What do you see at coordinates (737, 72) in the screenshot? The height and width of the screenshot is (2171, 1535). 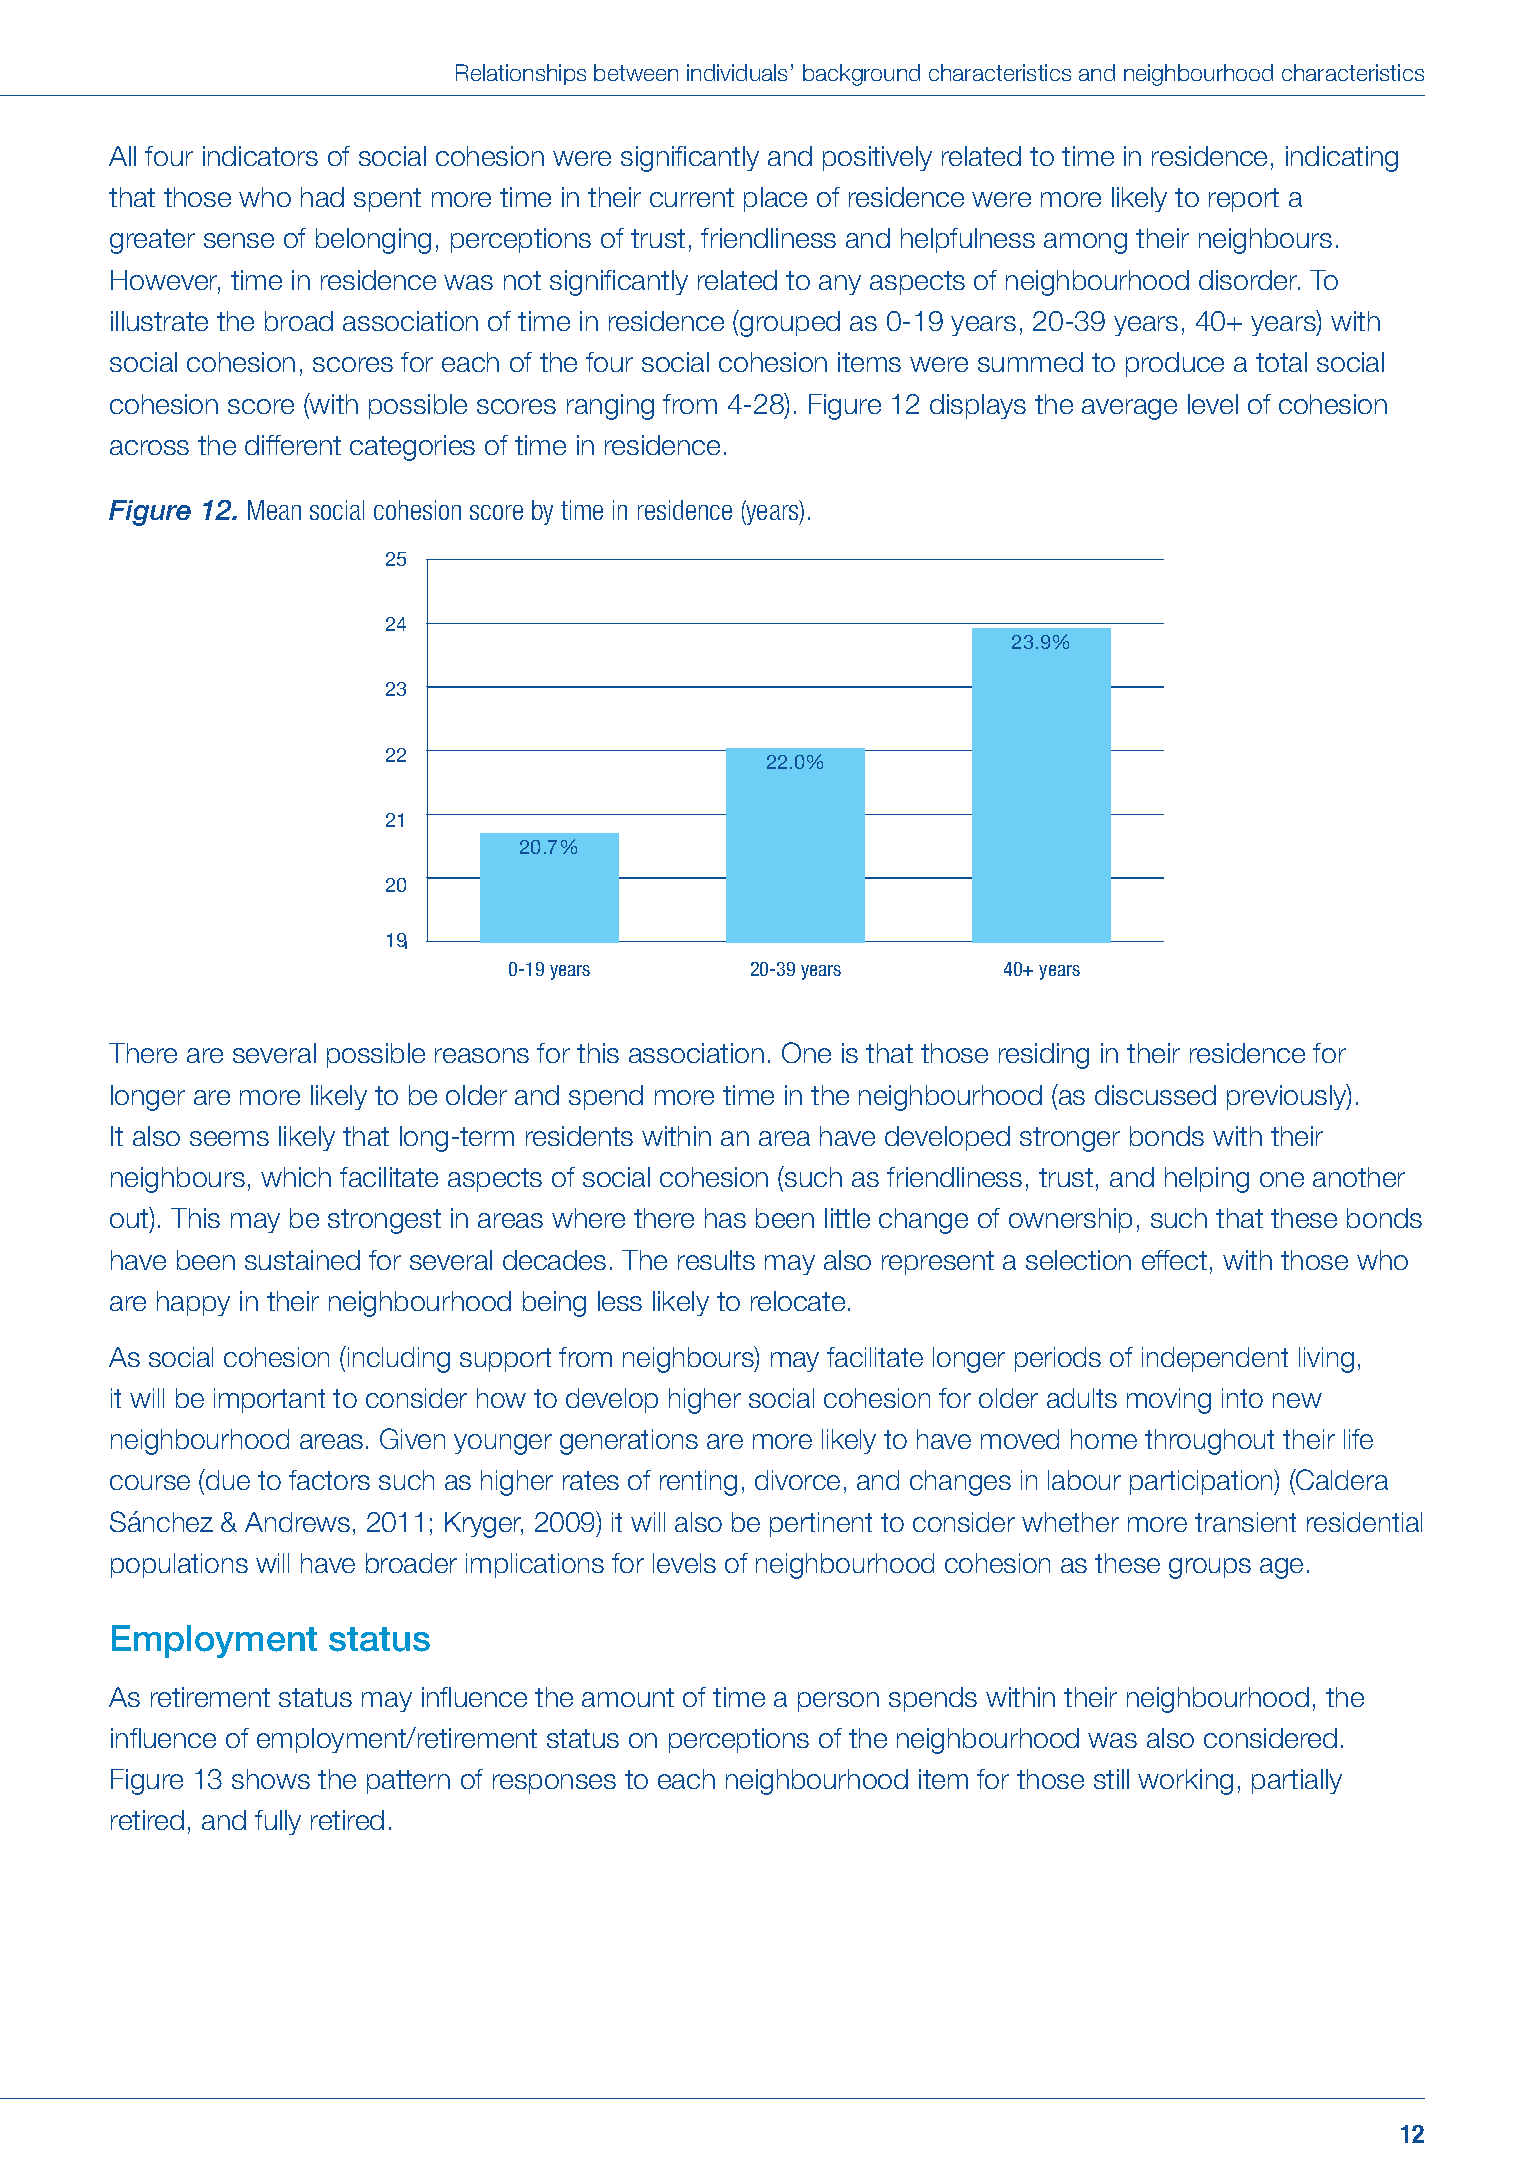 I see `individuals` at bounding box center [737, 72].
